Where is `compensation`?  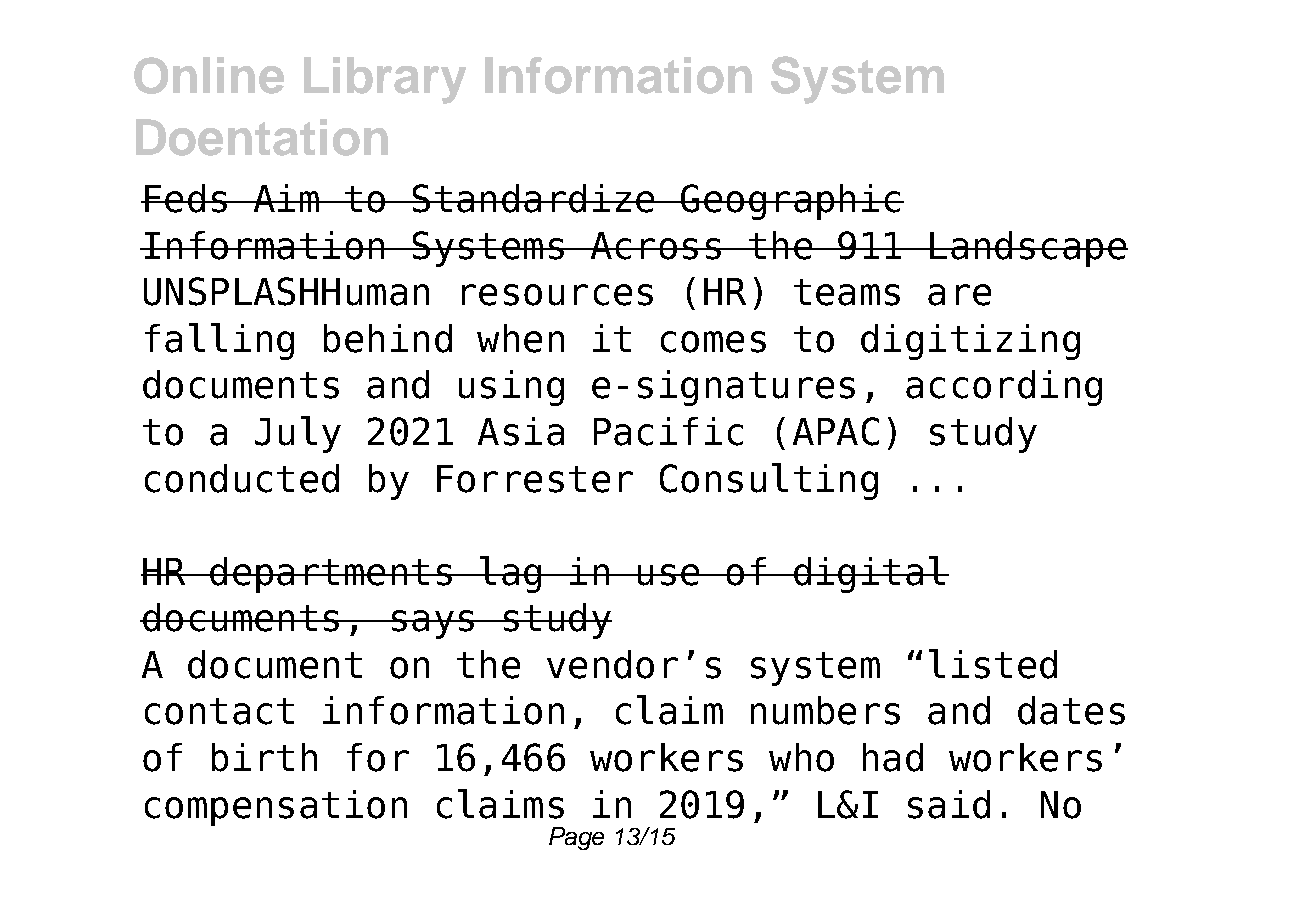
compensation is located at coordinates (276, 808).
